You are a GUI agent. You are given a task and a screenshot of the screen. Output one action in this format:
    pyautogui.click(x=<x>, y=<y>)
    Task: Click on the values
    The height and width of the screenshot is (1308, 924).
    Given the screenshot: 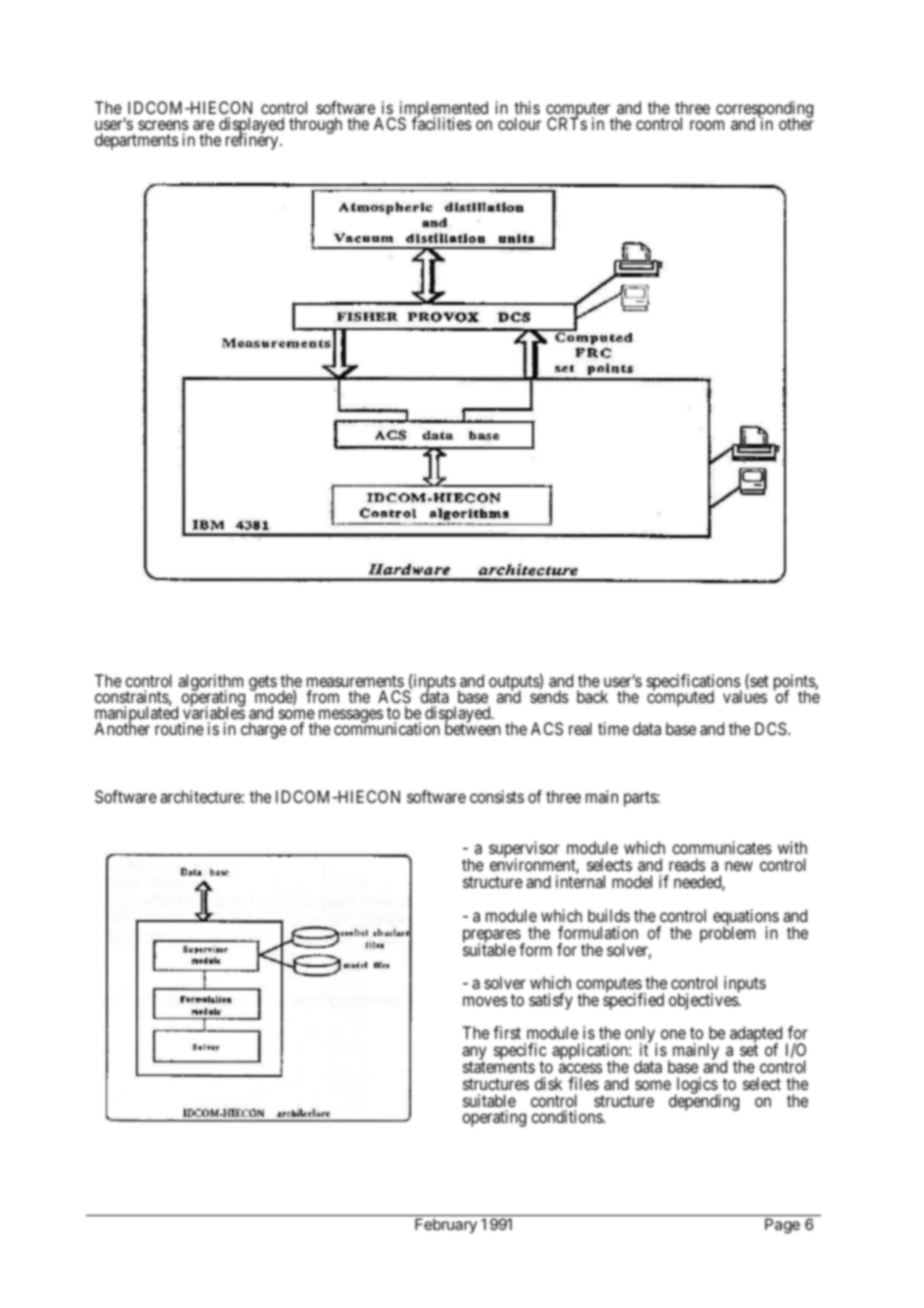 What is the action you would take?
    pyautogui.click(x=745, y=696)
